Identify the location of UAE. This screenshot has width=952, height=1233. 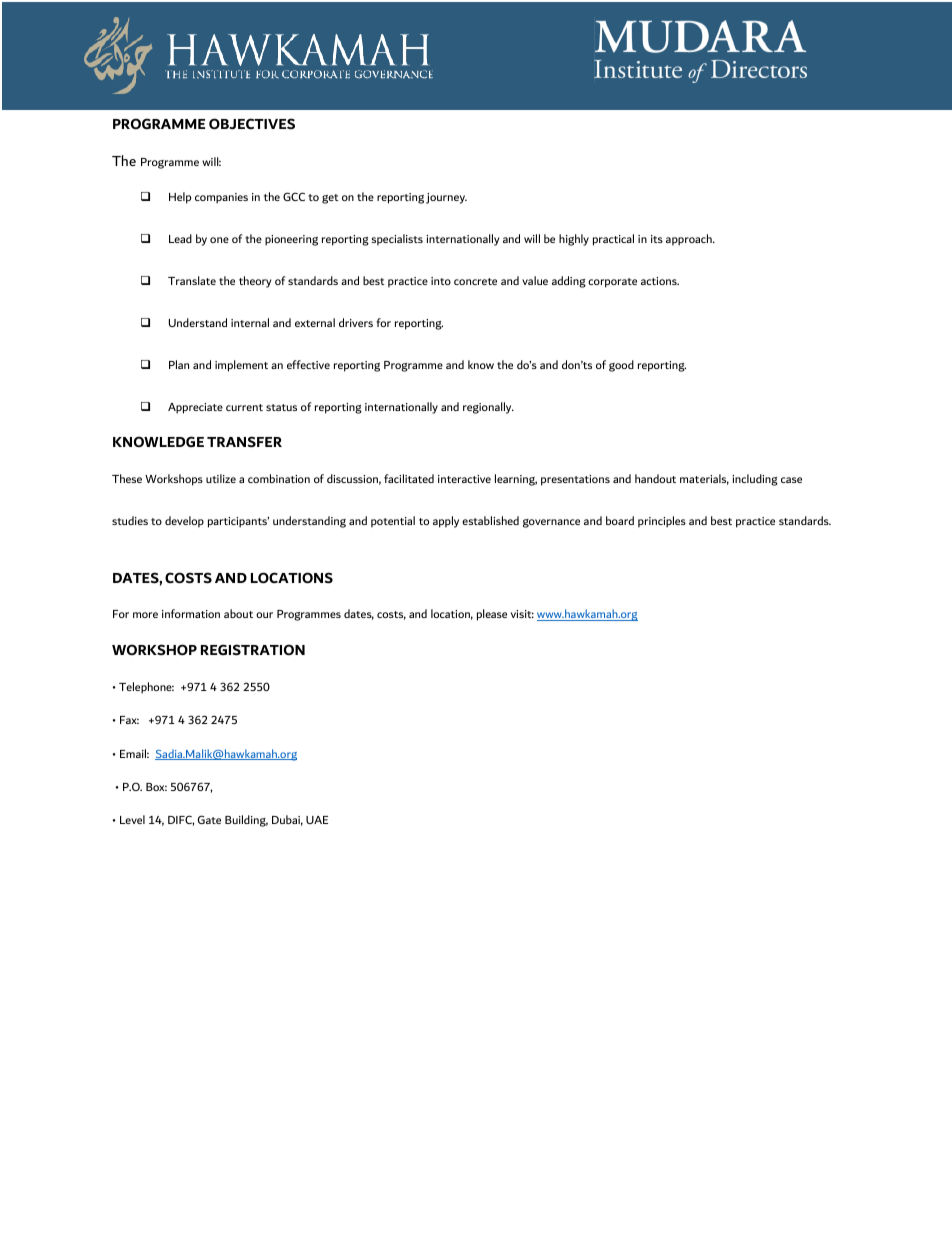
(317, 820).
